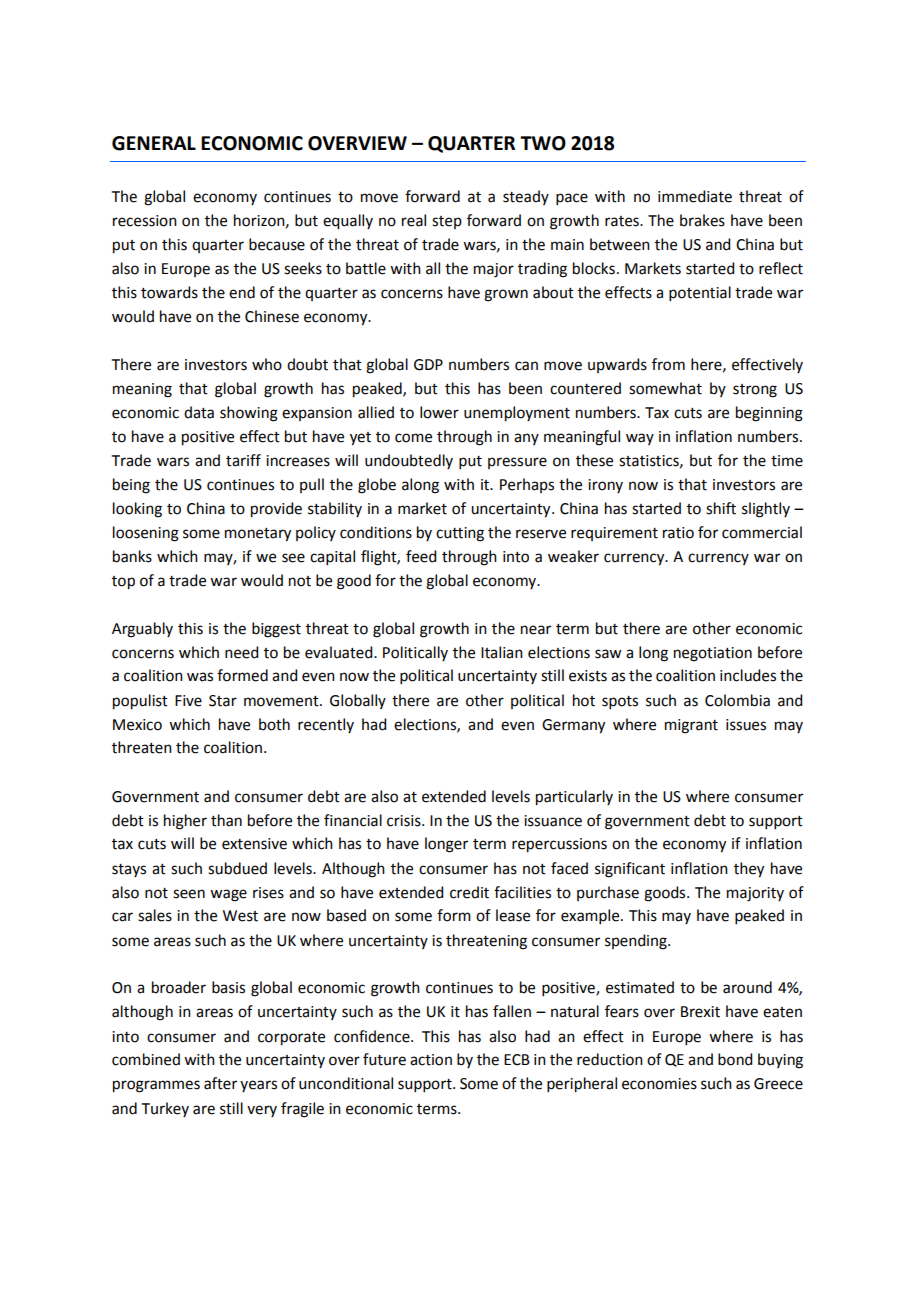 The height and width of the screenshot is (1308, 924). What do you see at coordinates (691, 726) in the screenshot?
I see `migrant` at bounding box center [691, 726].
